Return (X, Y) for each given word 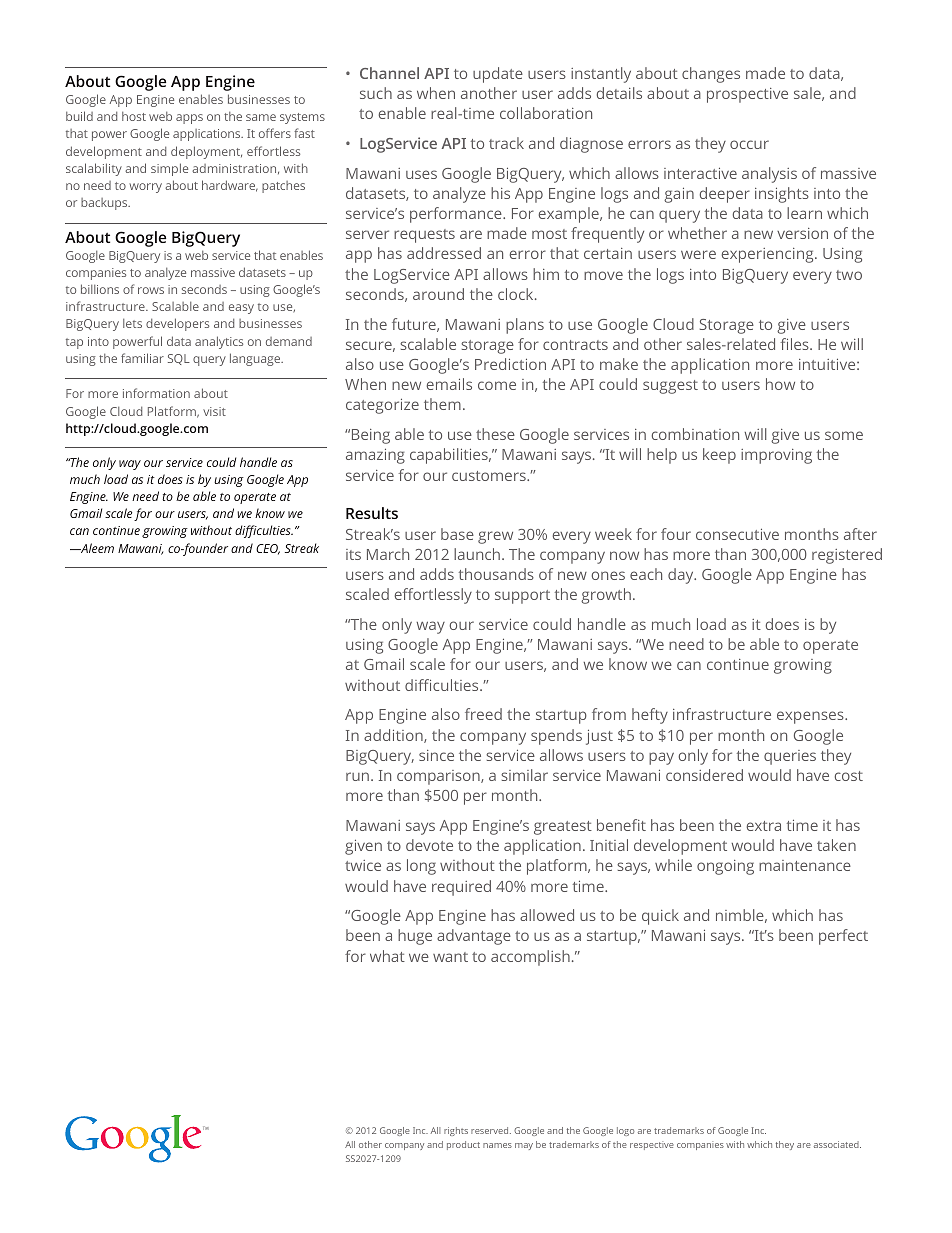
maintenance (805, 865)
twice (363, 865)
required (461, 888)
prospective (747, 95)
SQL (179, 359)
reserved (491, 1130)
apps (189, 119)
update (498, 75)
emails (449, 384)
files (796, 344)
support (522, 597)
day (682, 576)
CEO (268, 549)
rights (456, 1131)
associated (837, 1144)
